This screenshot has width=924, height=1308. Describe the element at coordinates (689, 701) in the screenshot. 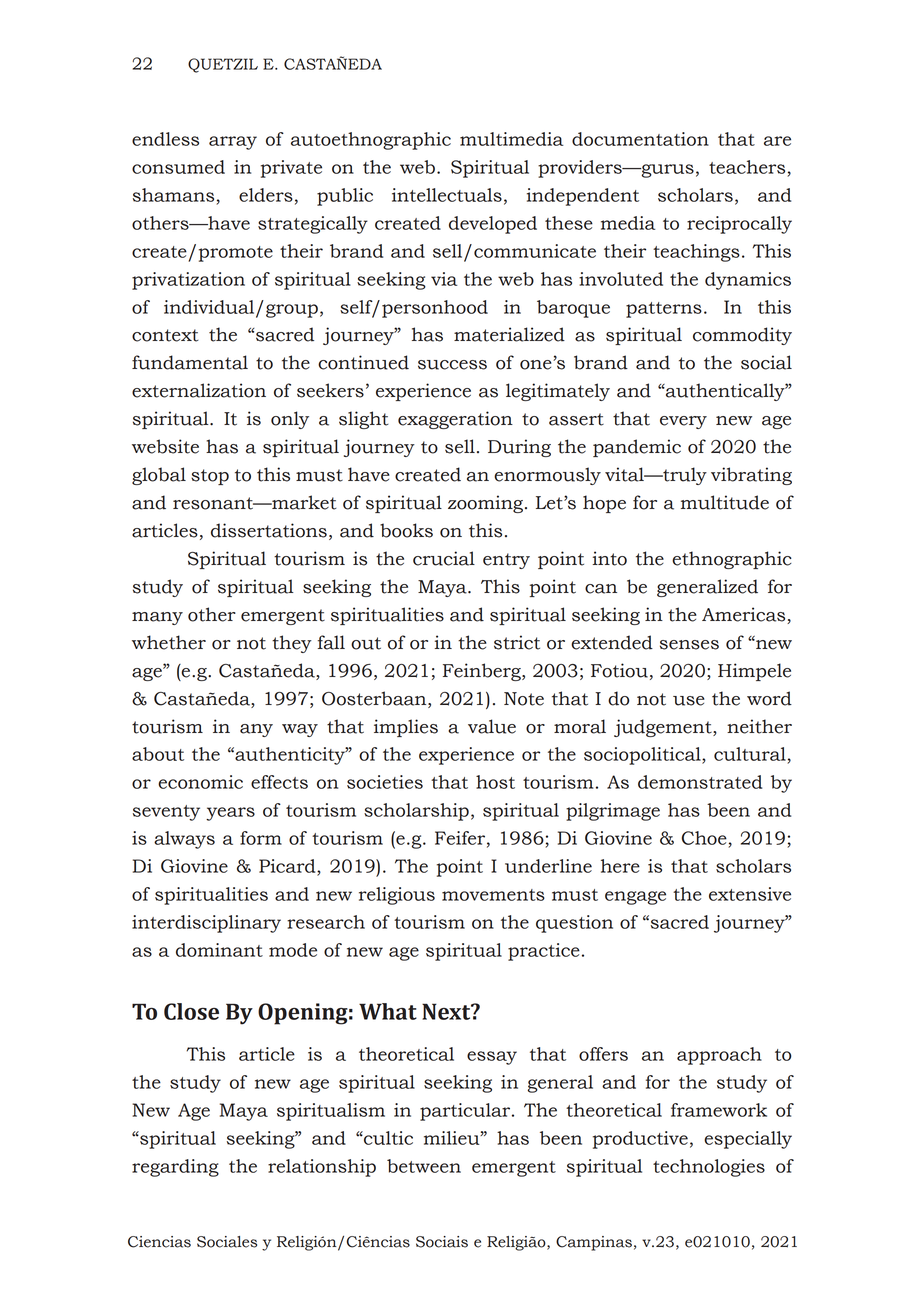

I see `use` at that location.
